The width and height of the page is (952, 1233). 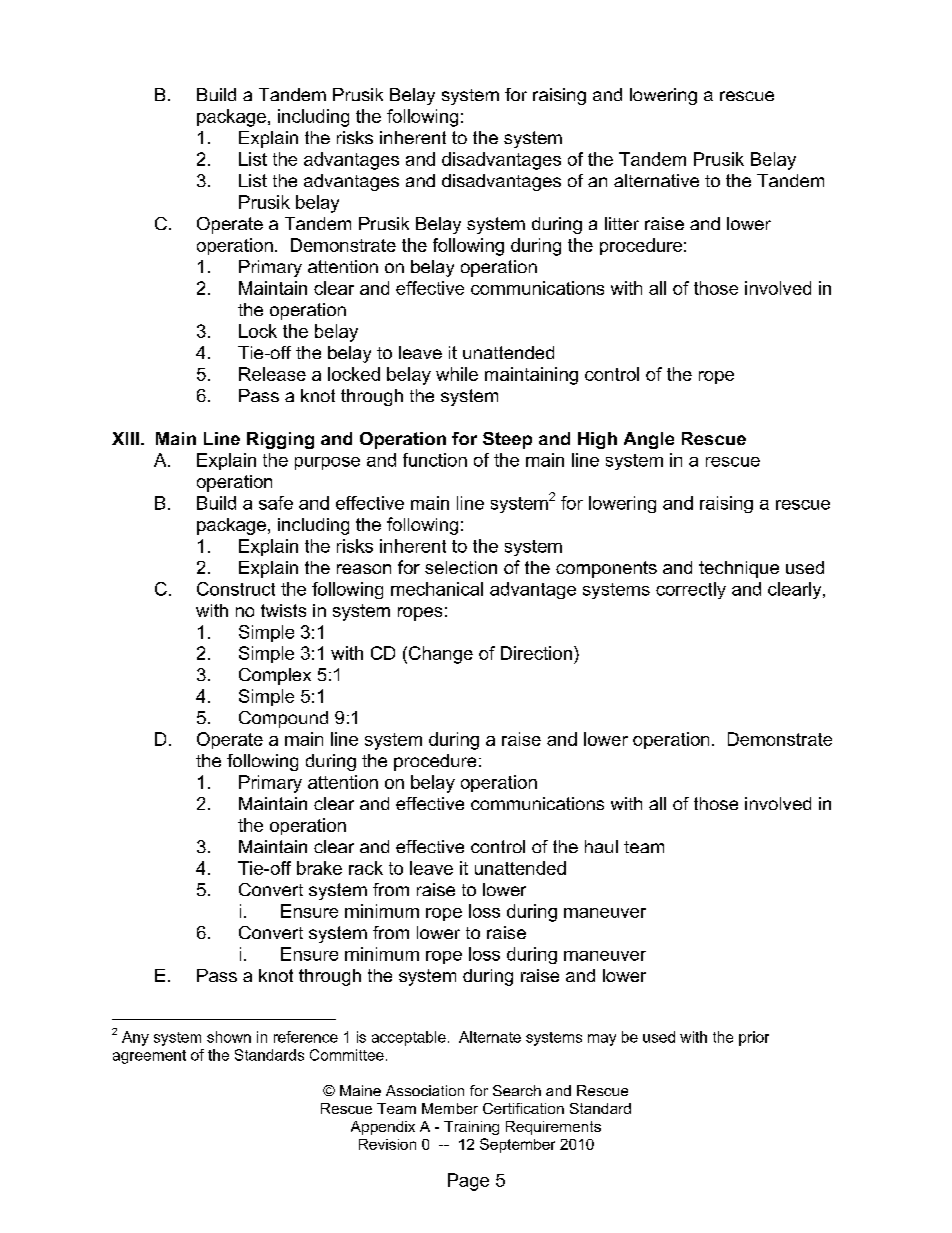 I want to click on Complex, so click(x=275, y=676).
